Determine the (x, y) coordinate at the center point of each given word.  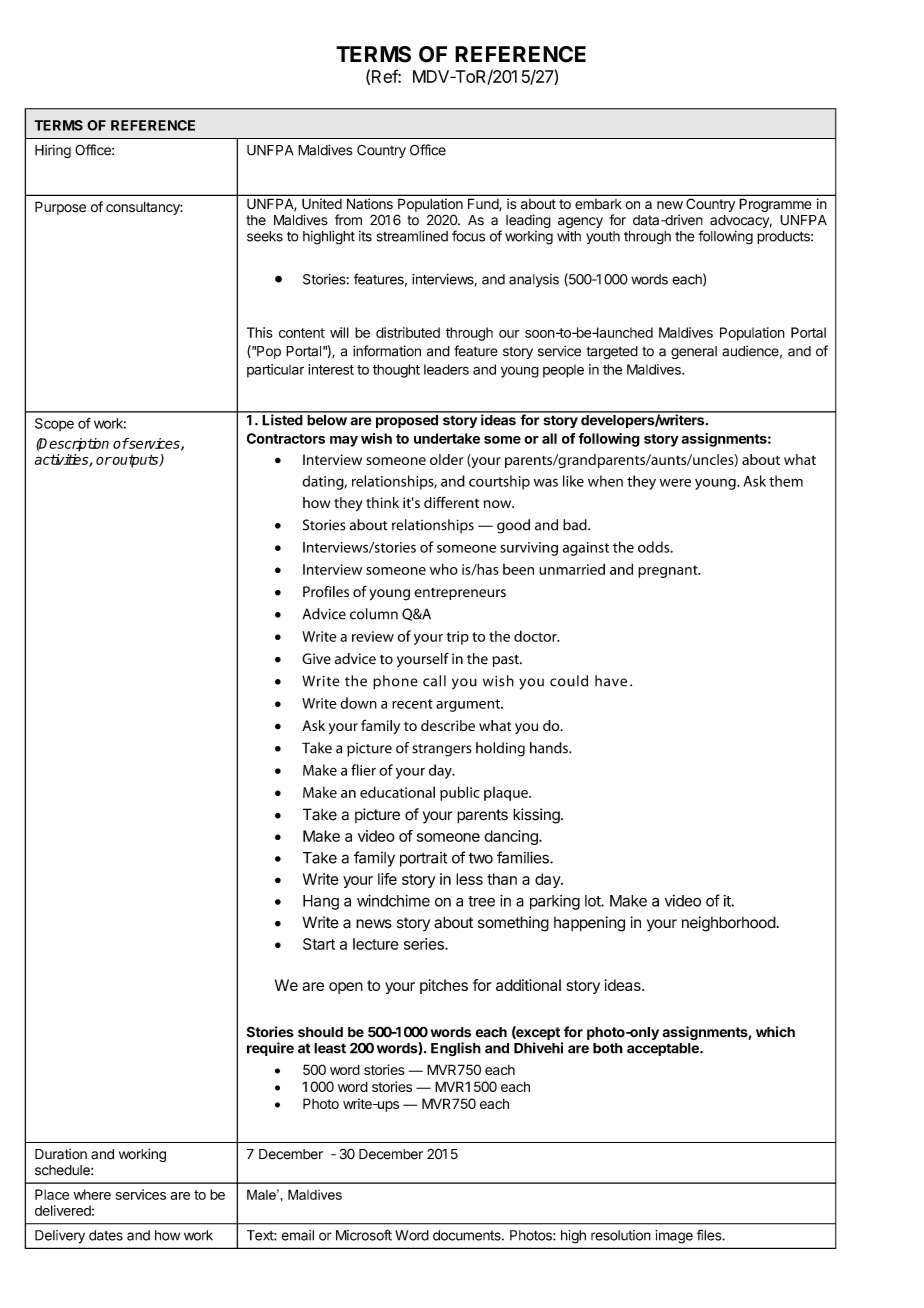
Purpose (60, 208)
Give (316, 659)
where (92, 1194)
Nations (370, 203)
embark (598, 204)
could (569, 681)
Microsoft (364, 1235)
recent (412, 704)
